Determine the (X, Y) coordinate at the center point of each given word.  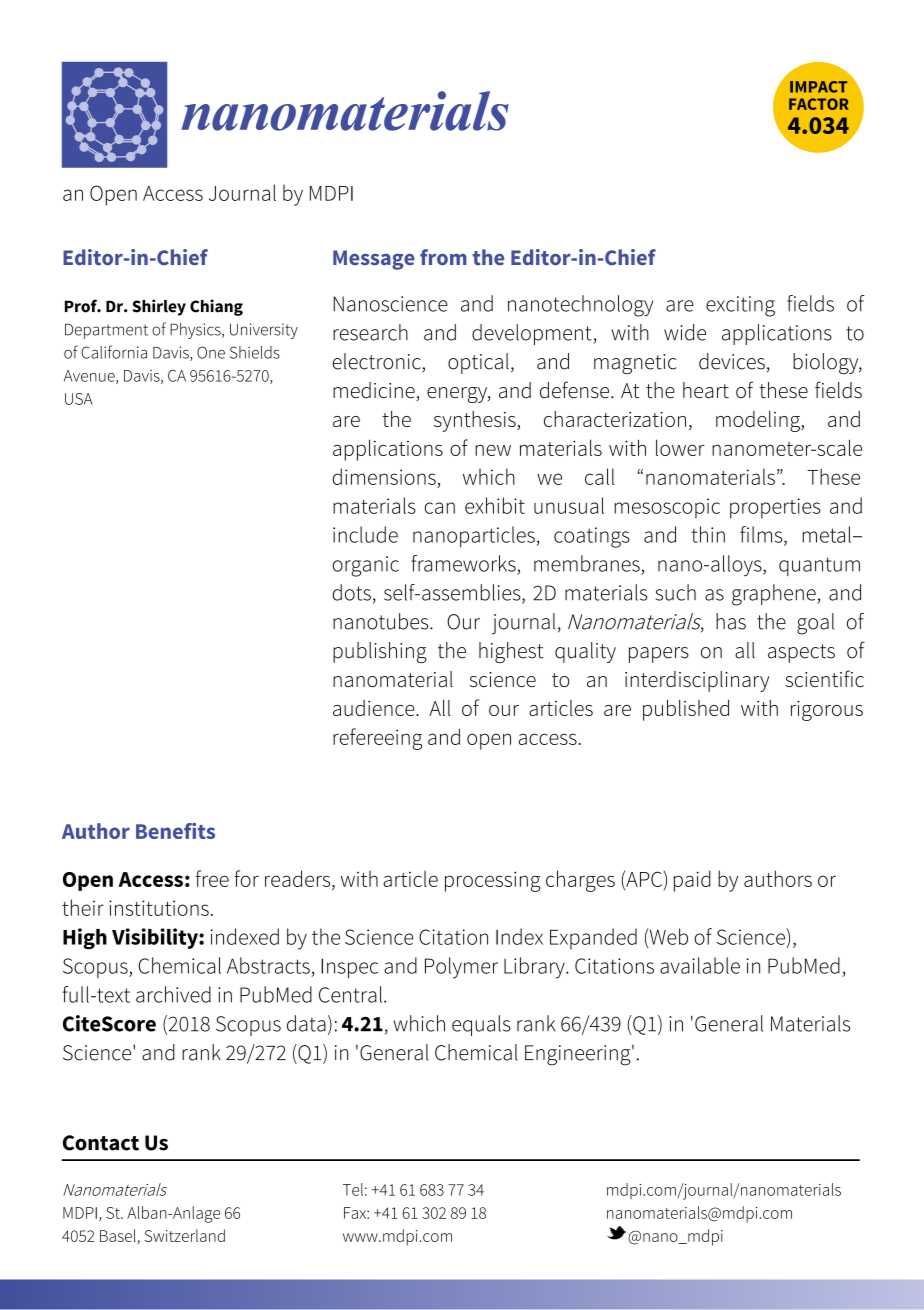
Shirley (159, 307)
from (443, 257)
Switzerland (185, 1235)
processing (493, 881)
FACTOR (819, 104)
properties (775, 508)
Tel (353, 1189)
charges (580, 881)
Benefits (175, 831)
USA (79, 399)
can (440, 508)
